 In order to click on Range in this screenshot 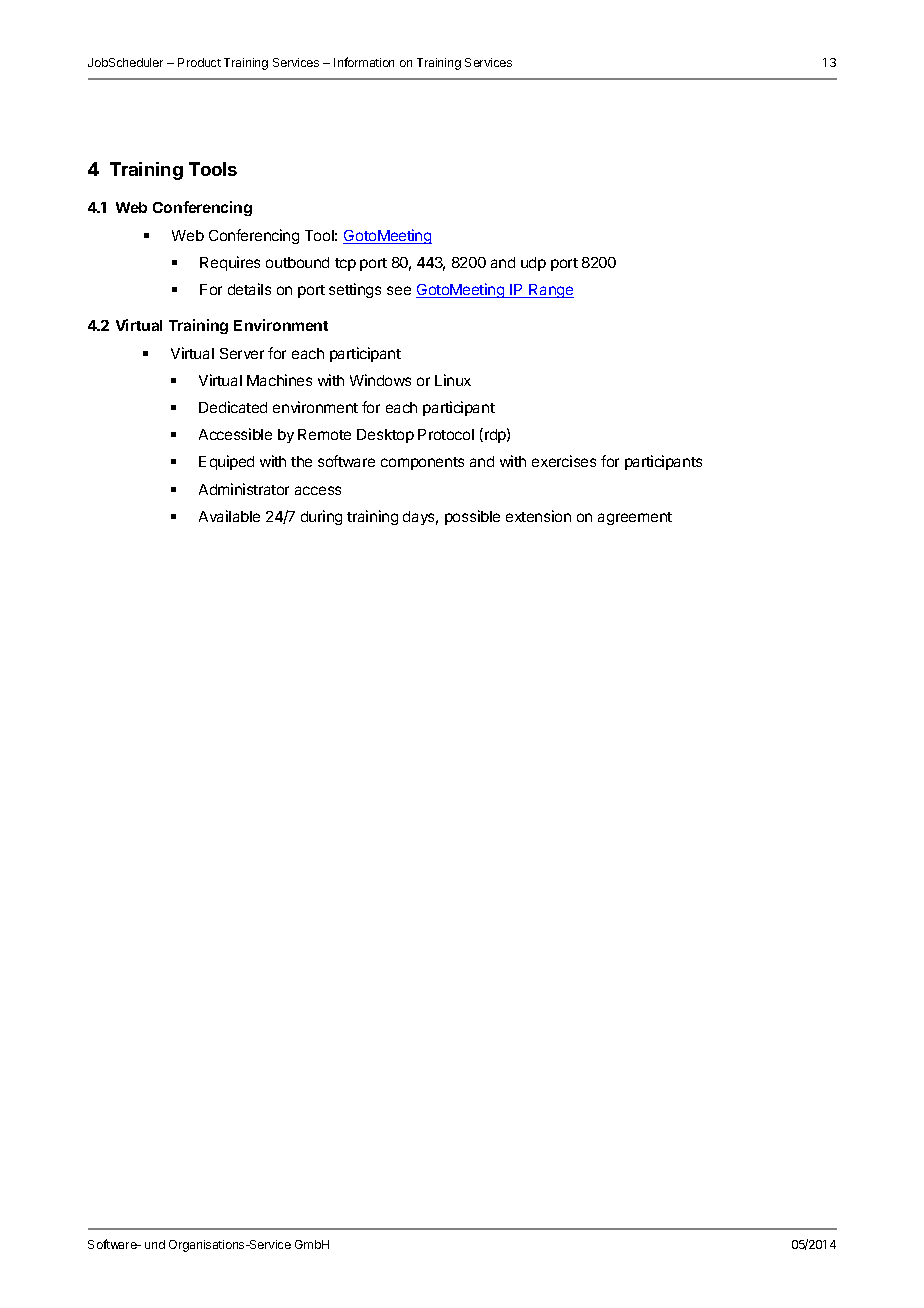, I will do `click(550, 291)`.
